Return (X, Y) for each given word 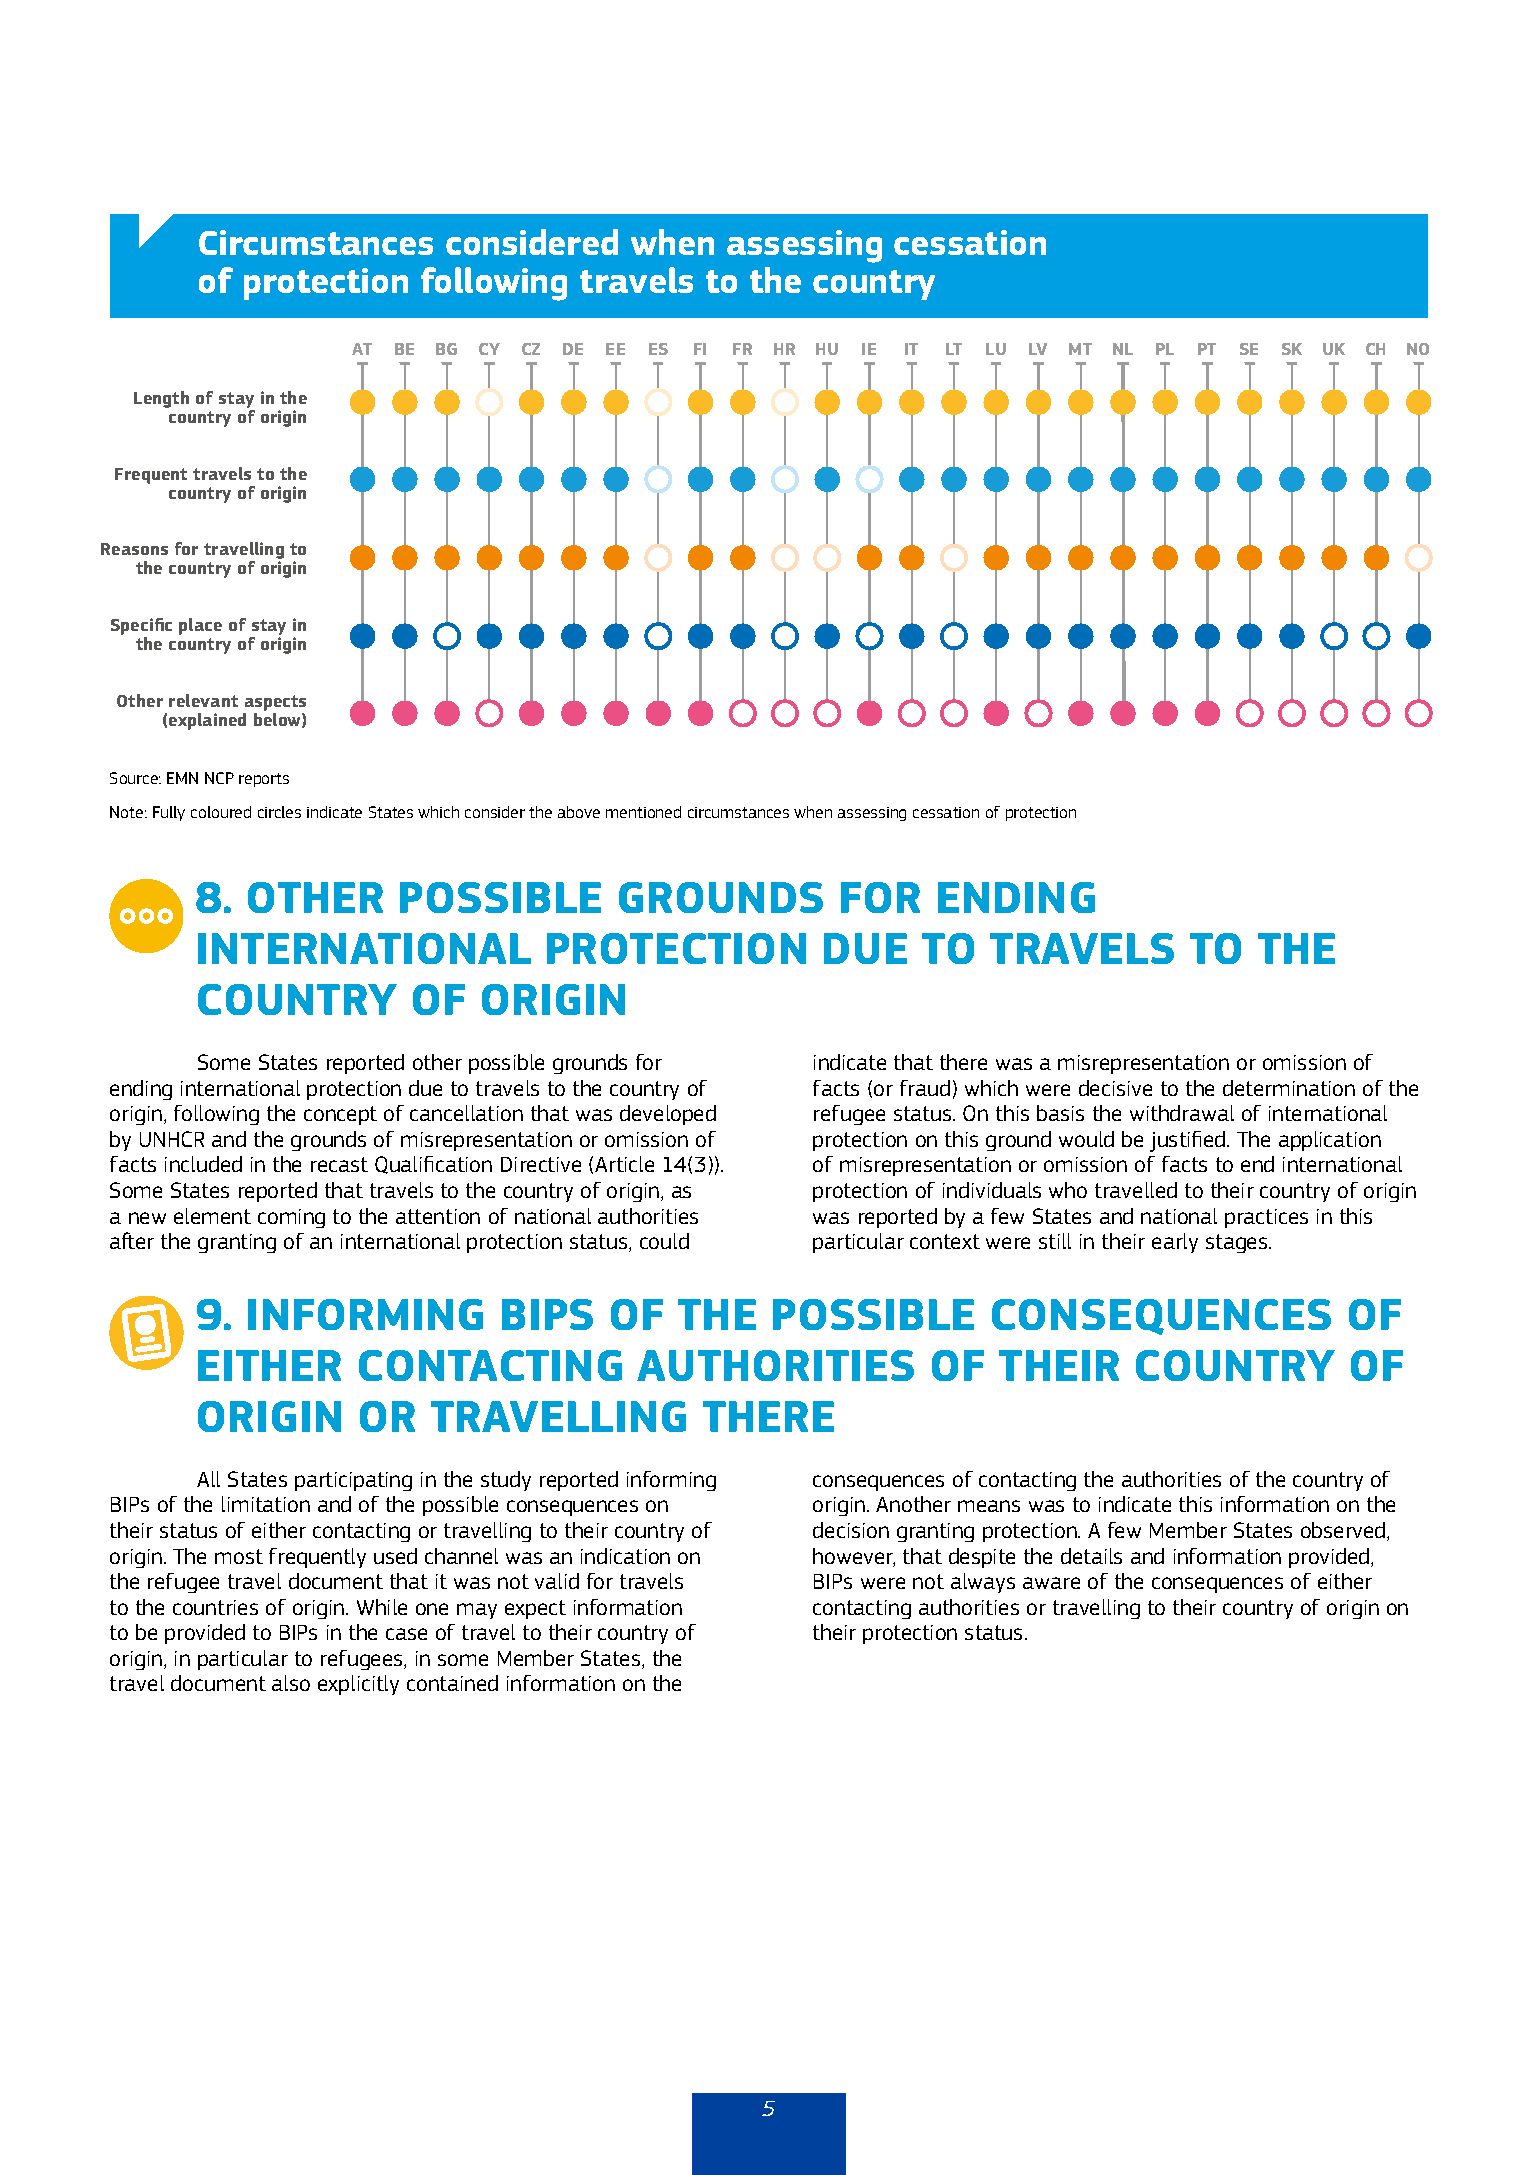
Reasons (134, 549)
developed (668, 1115)
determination (1289, 1088)
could (664, 1241)
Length (161, 399)
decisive (1115, 1088)
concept (340, 1115)
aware (1051, 1583)
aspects (275, 703)
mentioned (643, 812)
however (854, 1557)
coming (291, 1218)
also (291, 1683)
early (1175, 1243)
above (579, 812)
